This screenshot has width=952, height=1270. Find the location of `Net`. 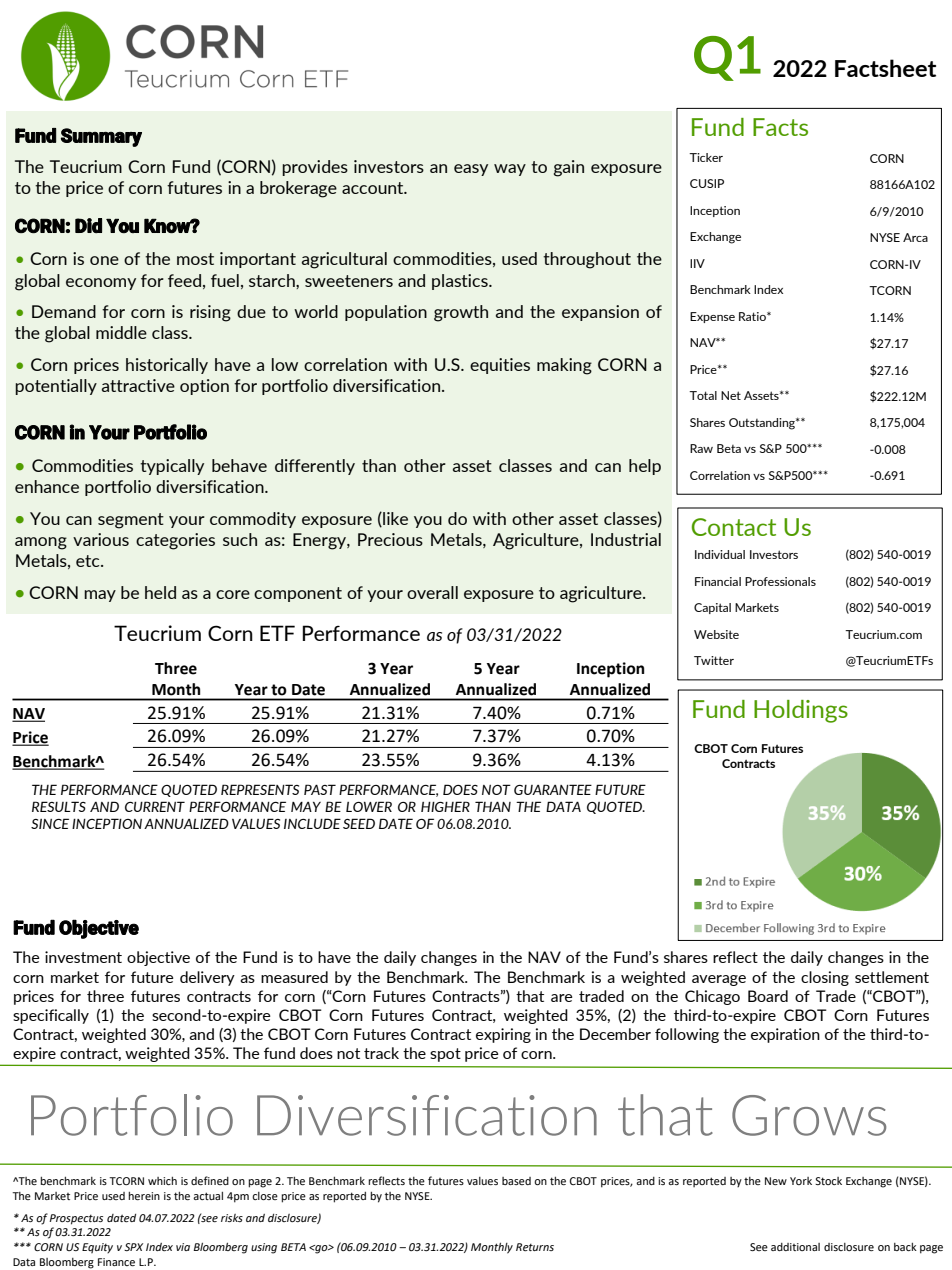

Net is located at coordinates (731, 395).
